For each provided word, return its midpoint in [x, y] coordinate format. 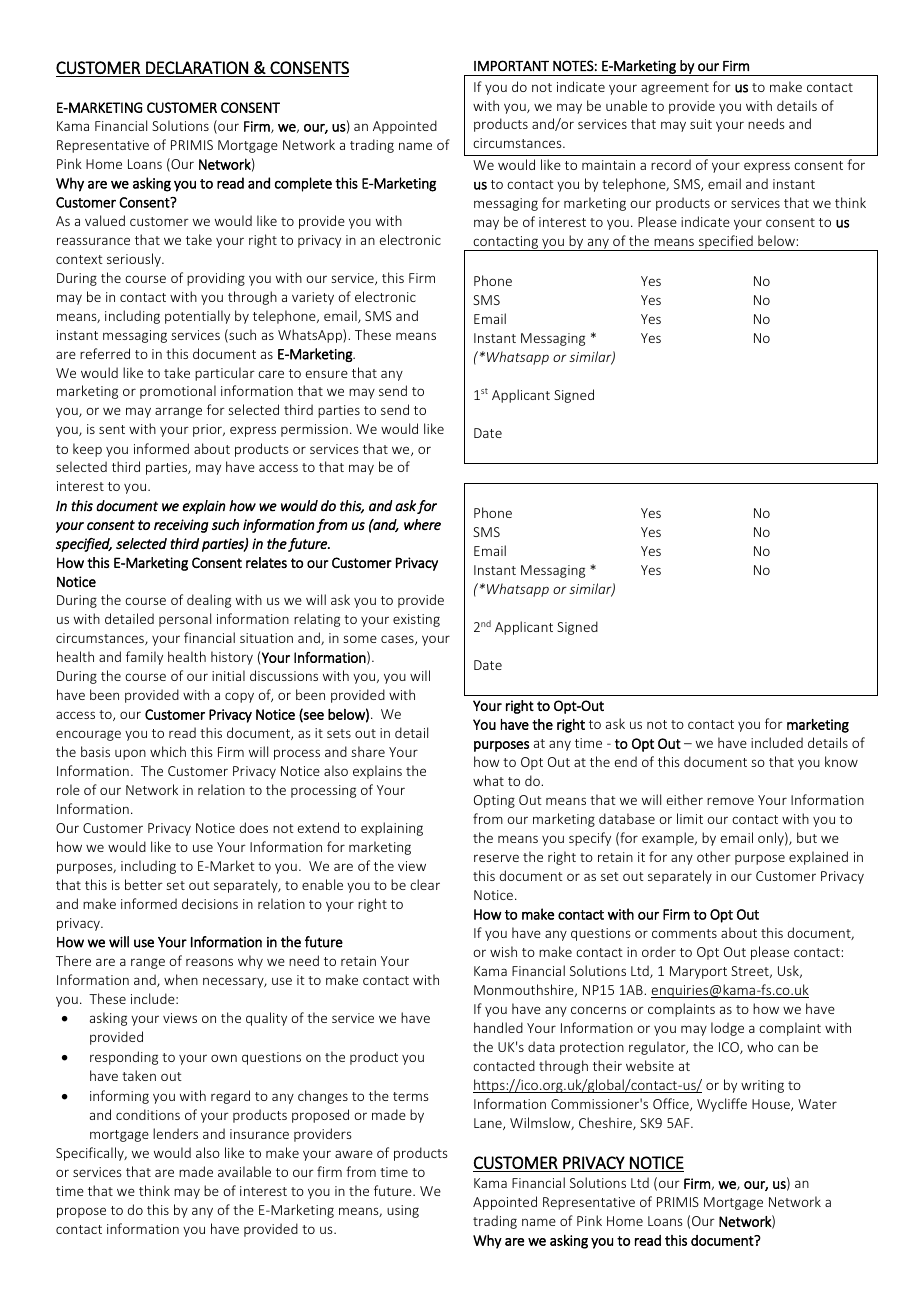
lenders [175, 1133]
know [841, 761]
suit [701, 124]
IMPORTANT [511, 65]
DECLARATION [197, 67]
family [144, 658]
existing [416, 620]
